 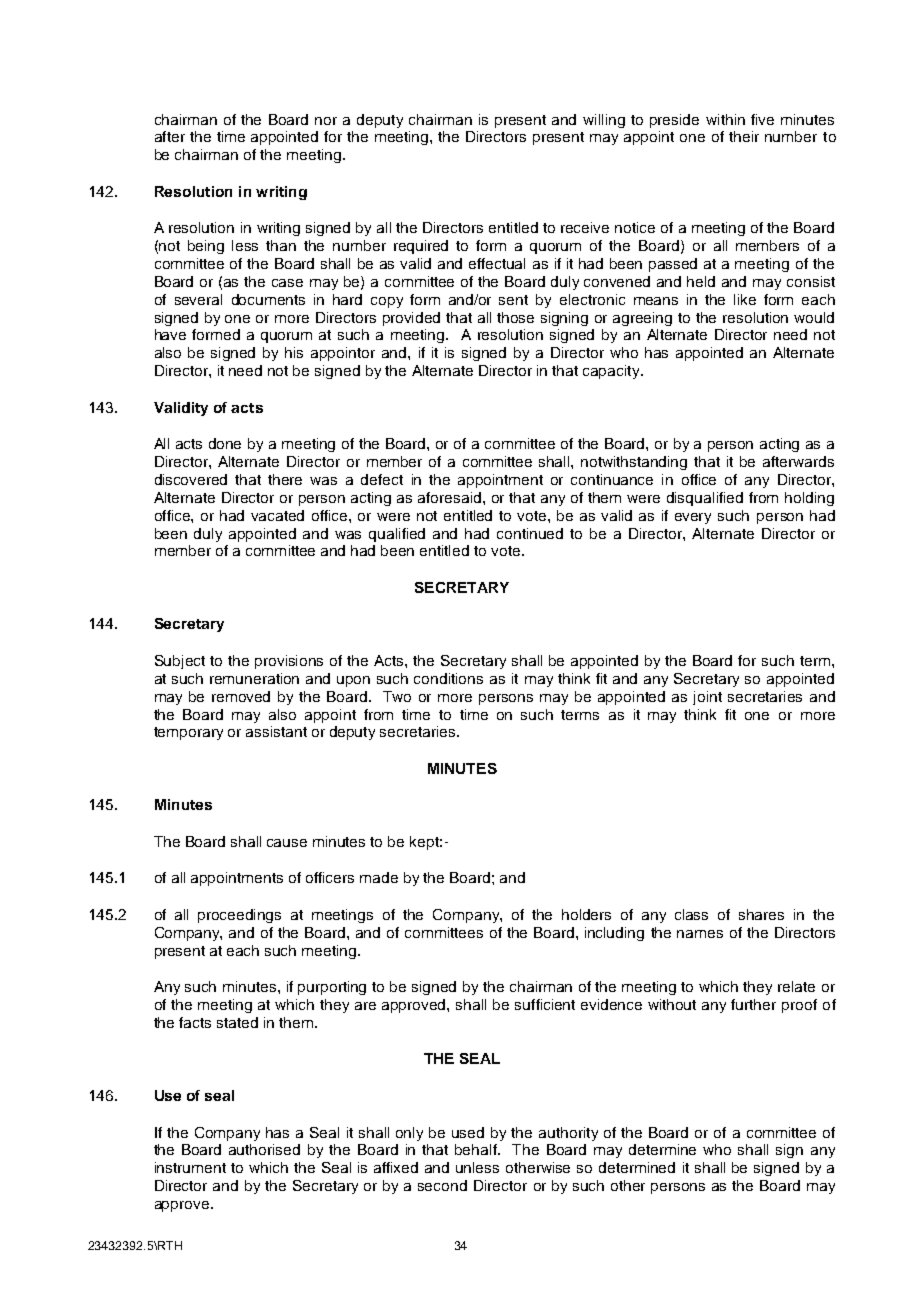 I want to click on authorised, so click(x=264, y=1149).
